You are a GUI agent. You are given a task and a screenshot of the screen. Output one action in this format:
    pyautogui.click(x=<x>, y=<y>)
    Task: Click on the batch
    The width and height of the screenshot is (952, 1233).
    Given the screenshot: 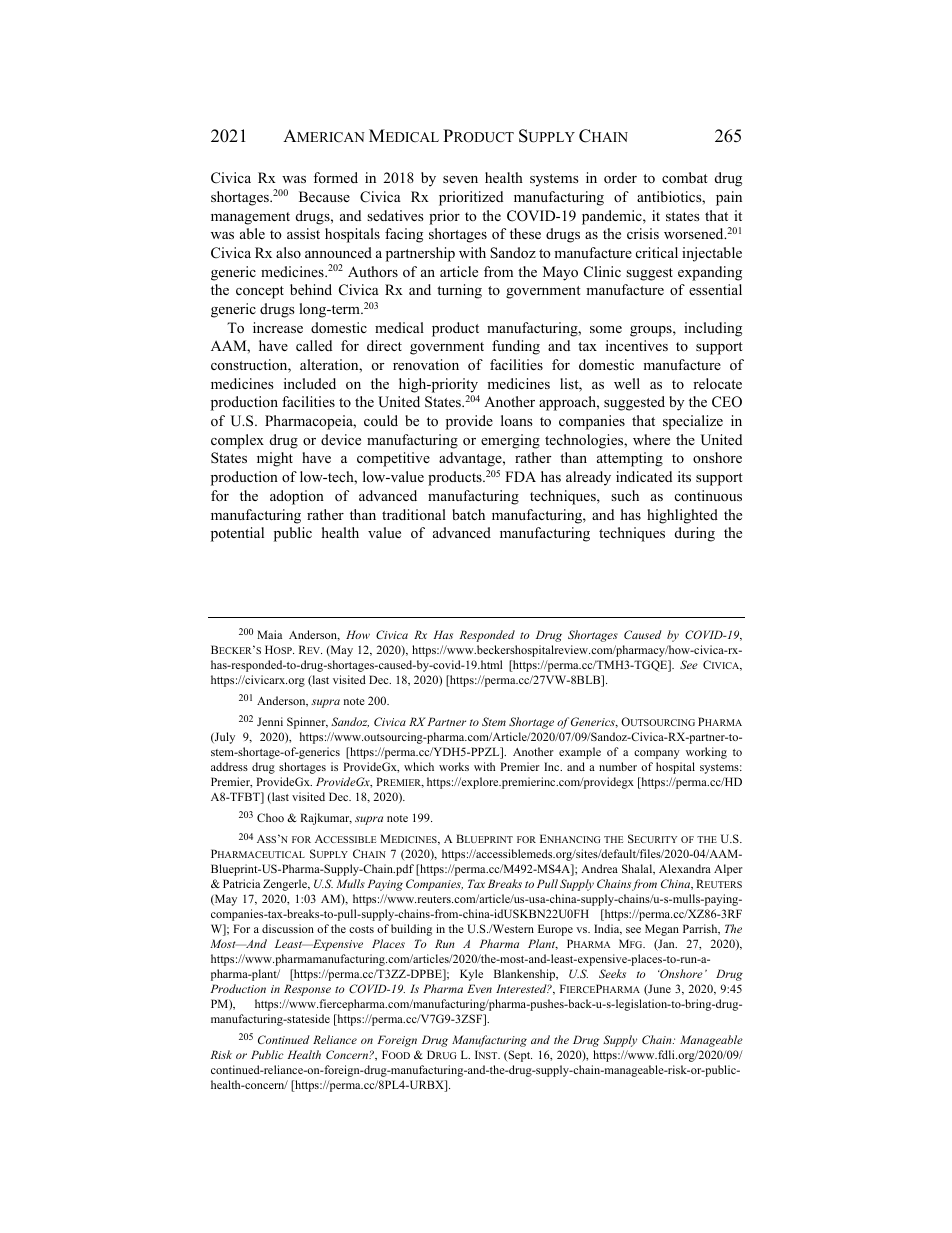 What is the action you would take?
    pyautogui.click(x=468, y=514)
